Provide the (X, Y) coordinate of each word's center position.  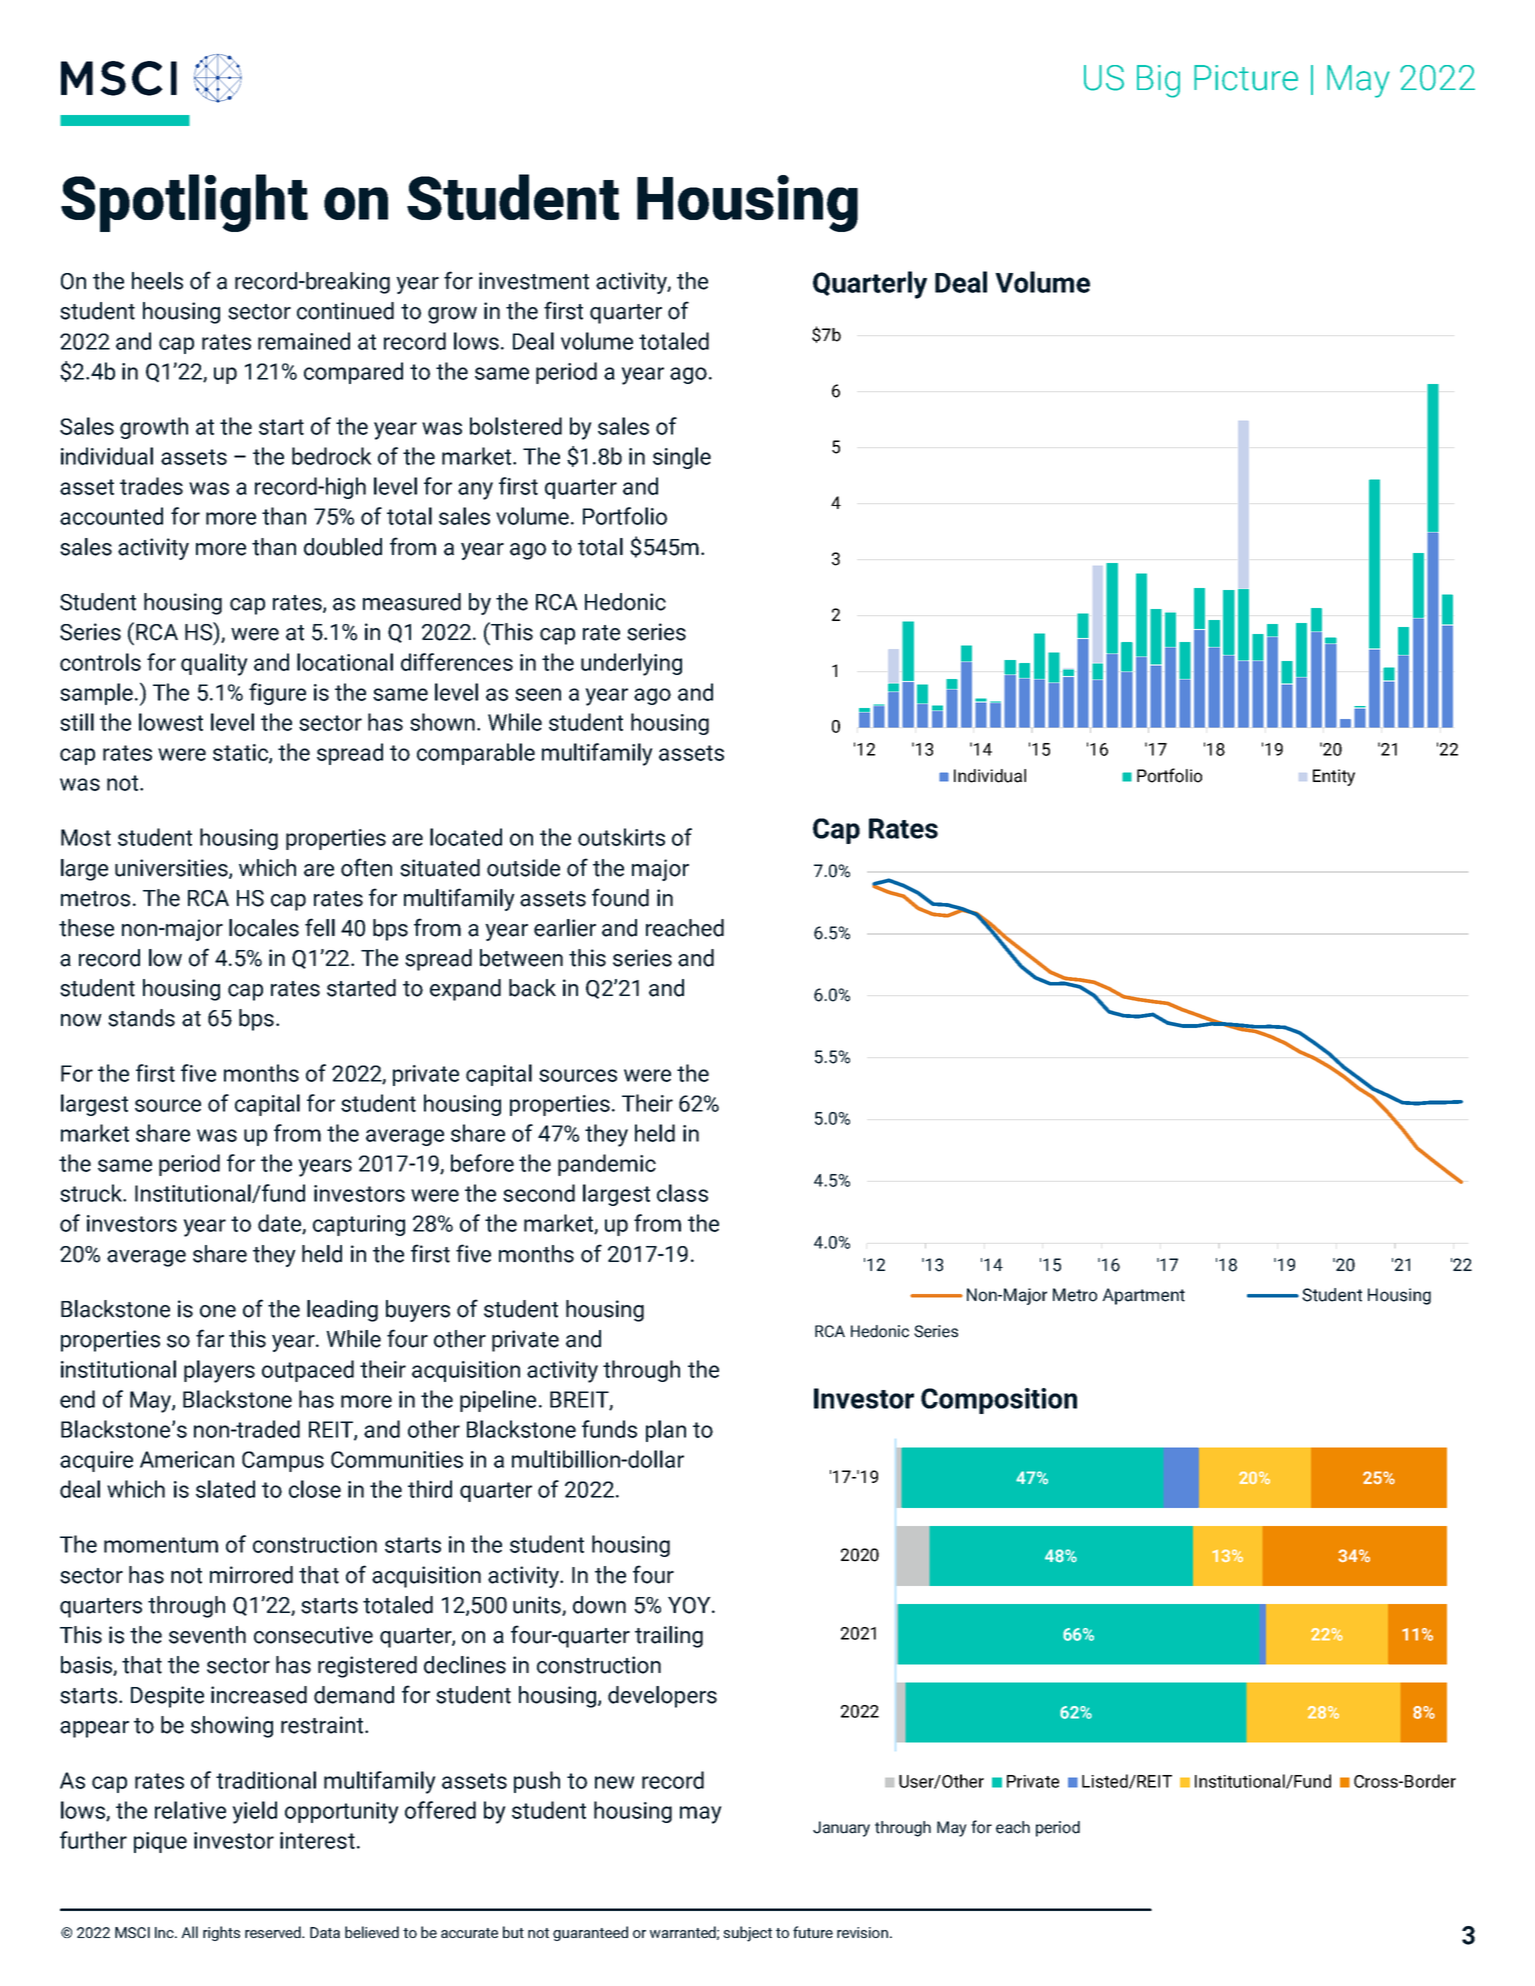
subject (747, 1934)
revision (862, 1932)
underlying (631, 664)
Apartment (1143, 1296)
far (210, 1338)
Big (1158, 81)
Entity (1334, 777)
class (682, 1193)
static (241, 753)
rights (221, 1933)
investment (534, 281)
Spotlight (184, 203)
